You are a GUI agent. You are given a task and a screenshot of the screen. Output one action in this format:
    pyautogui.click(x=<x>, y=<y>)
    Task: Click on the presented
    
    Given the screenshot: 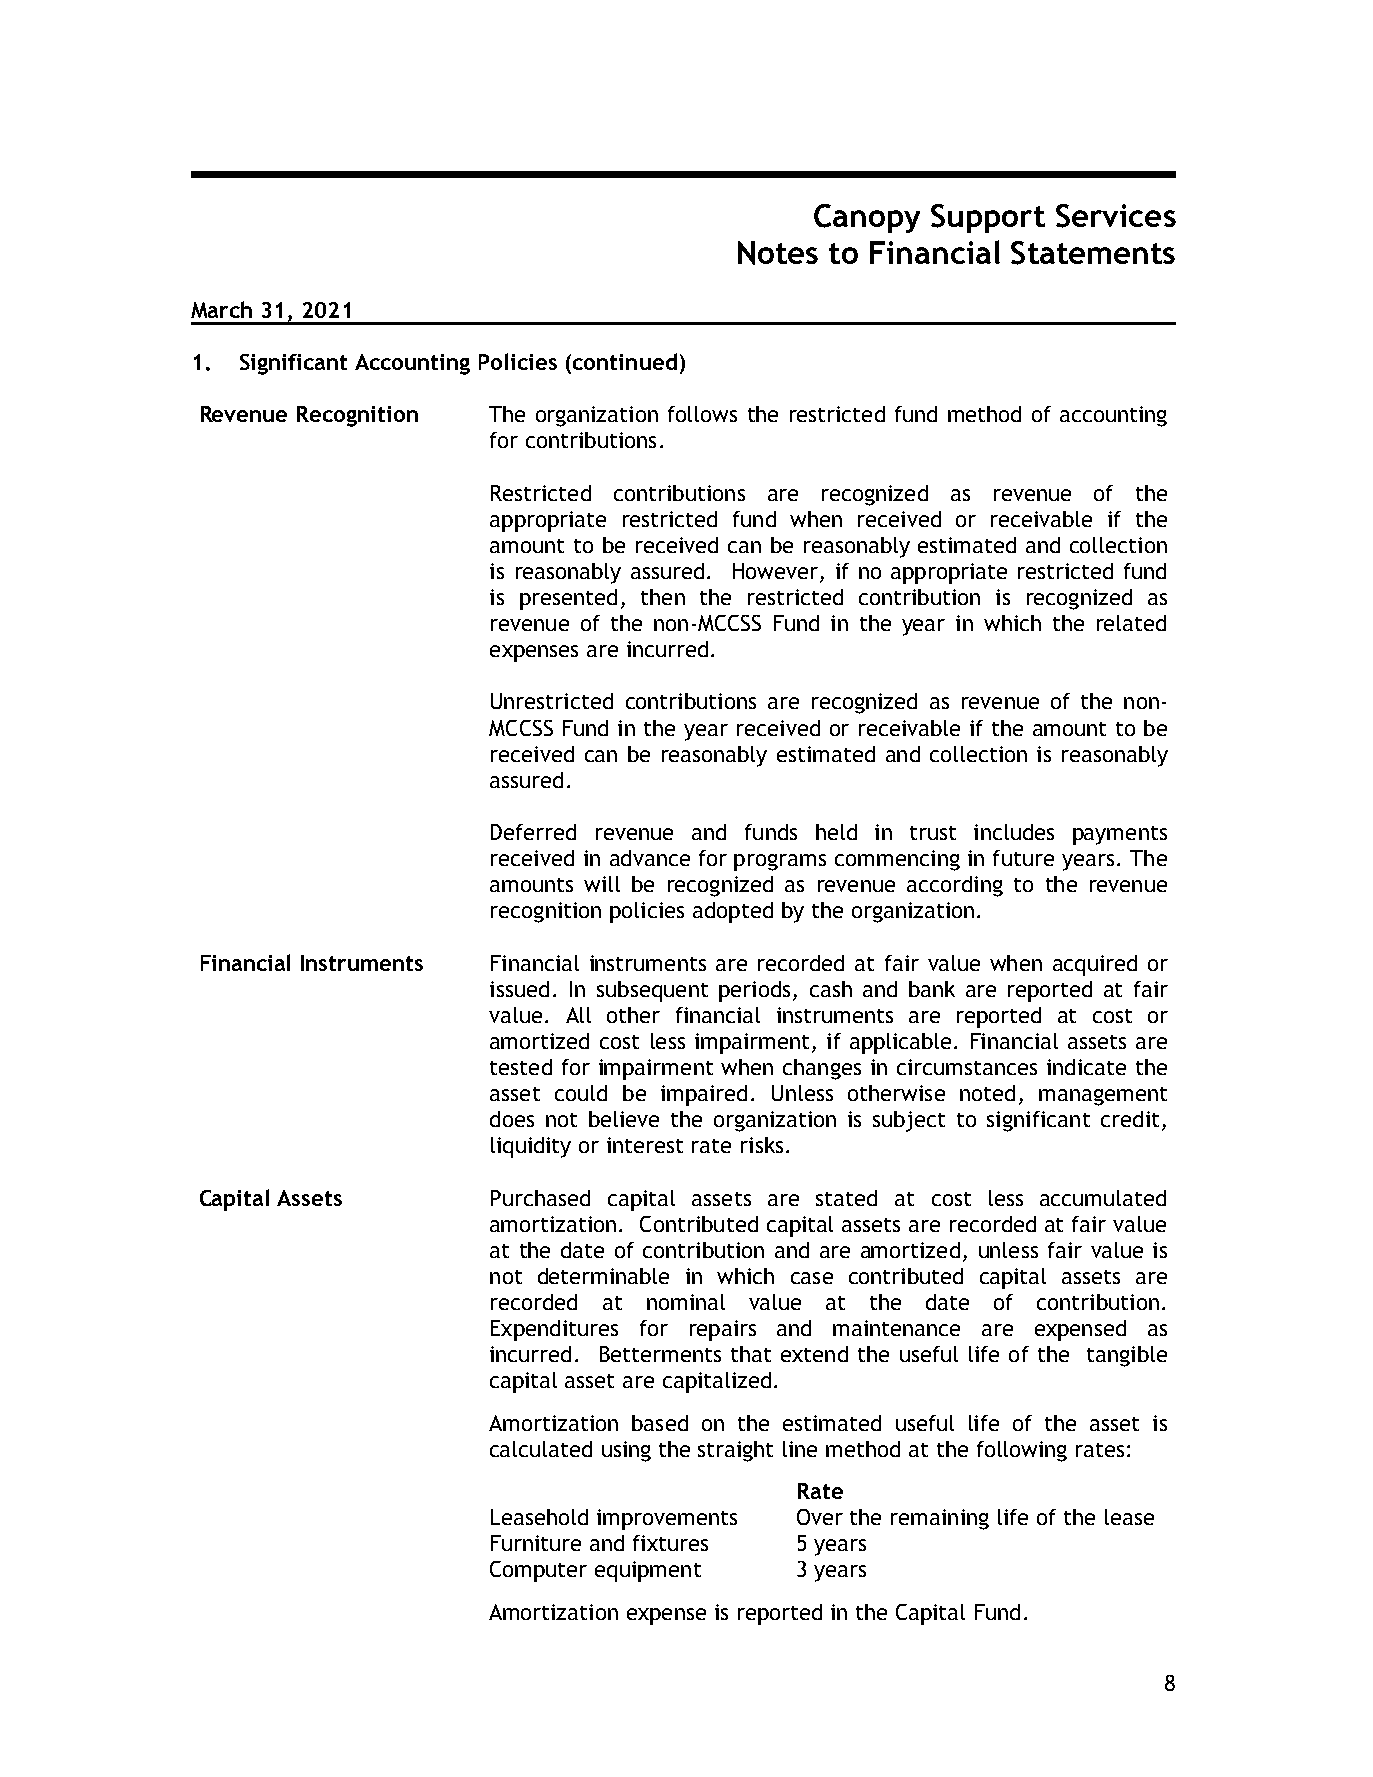 What is the action you would take?
    pyautogui.click(x=568, y=599)
